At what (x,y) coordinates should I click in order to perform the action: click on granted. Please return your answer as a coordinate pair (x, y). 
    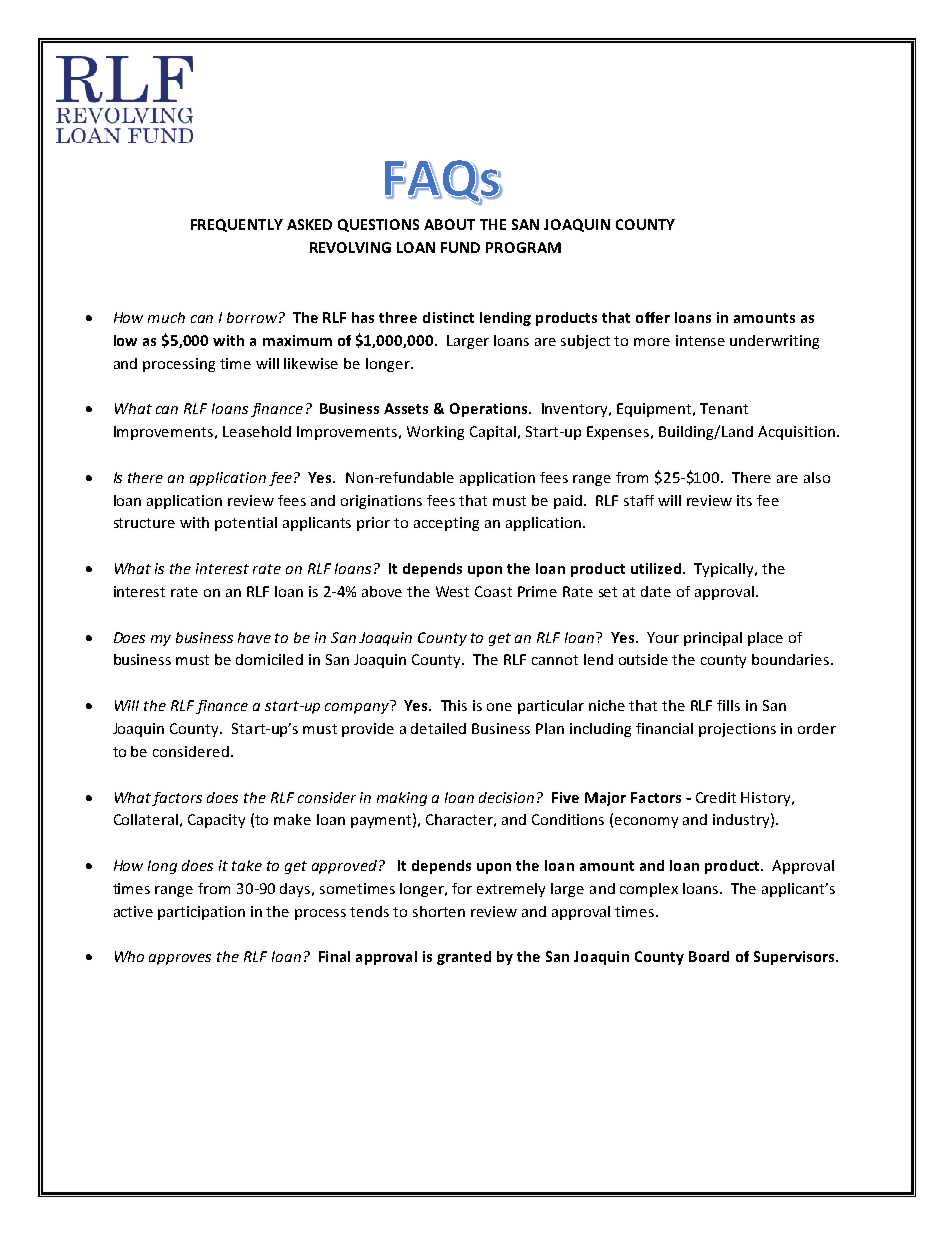
    Looking at the image, I should click on (464, 958).
